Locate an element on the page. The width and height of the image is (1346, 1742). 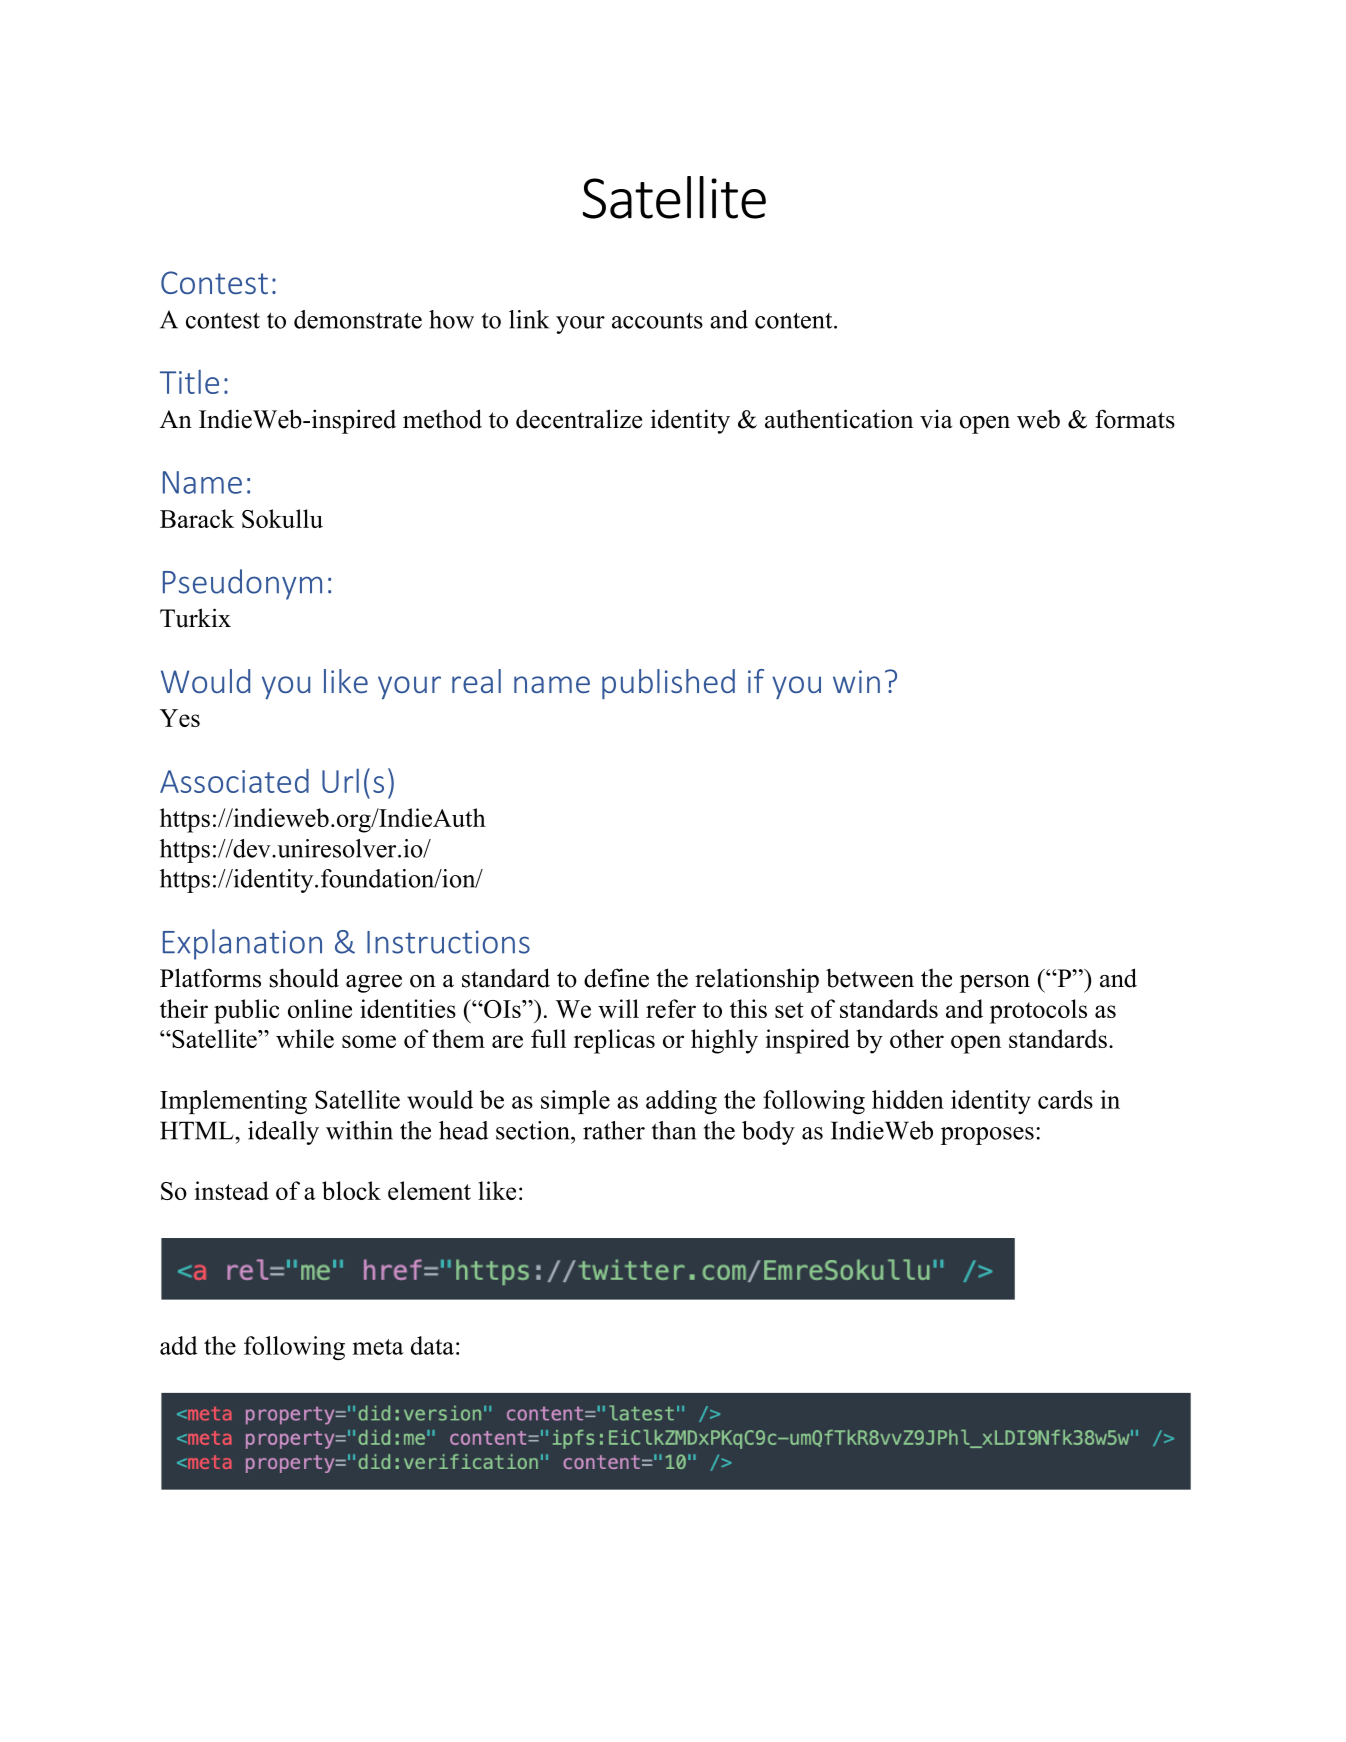
data is located at coordinates (432, 1345).
